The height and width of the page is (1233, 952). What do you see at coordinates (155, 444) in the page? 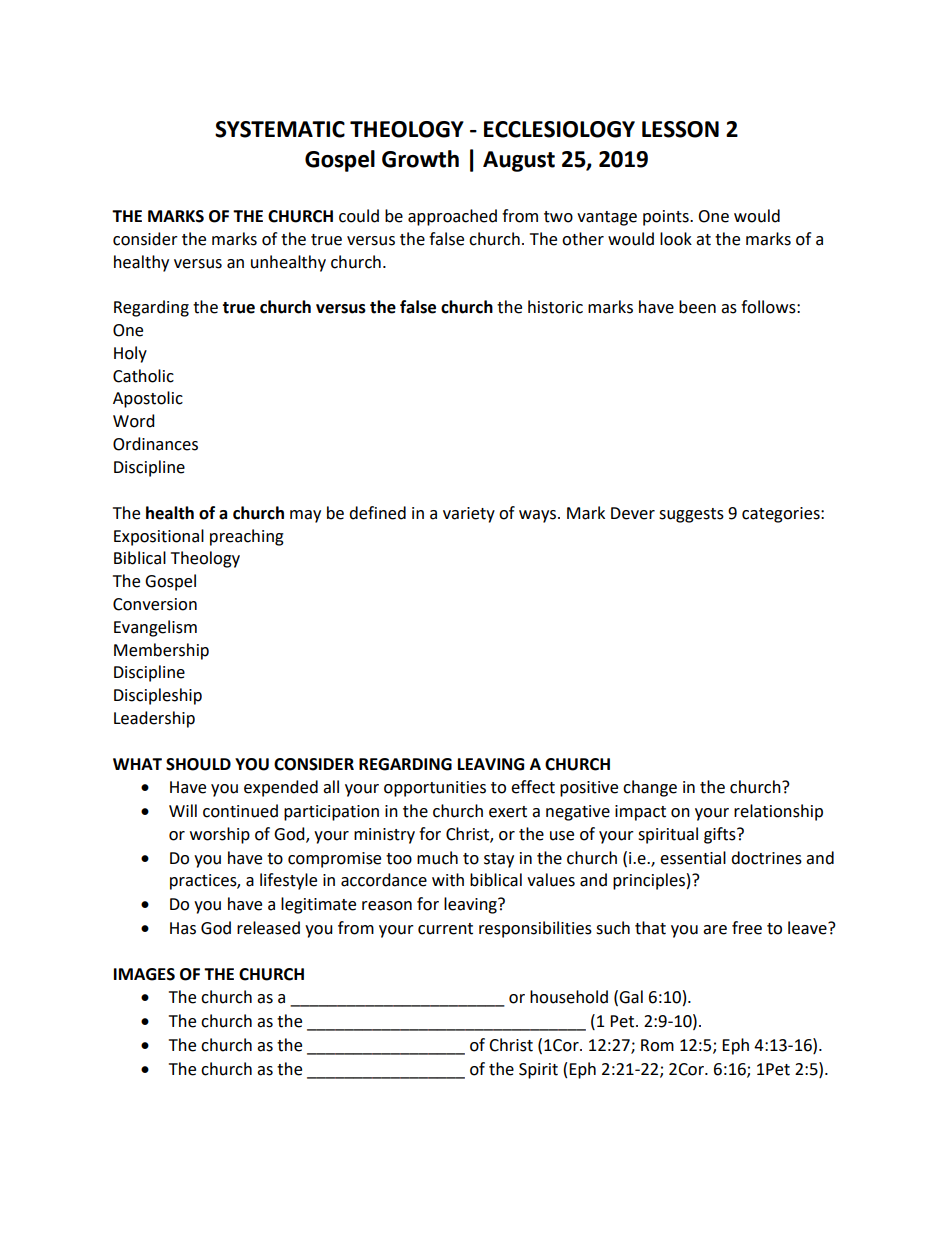
I see `Ordinances` at bounding box center [155, 444].
